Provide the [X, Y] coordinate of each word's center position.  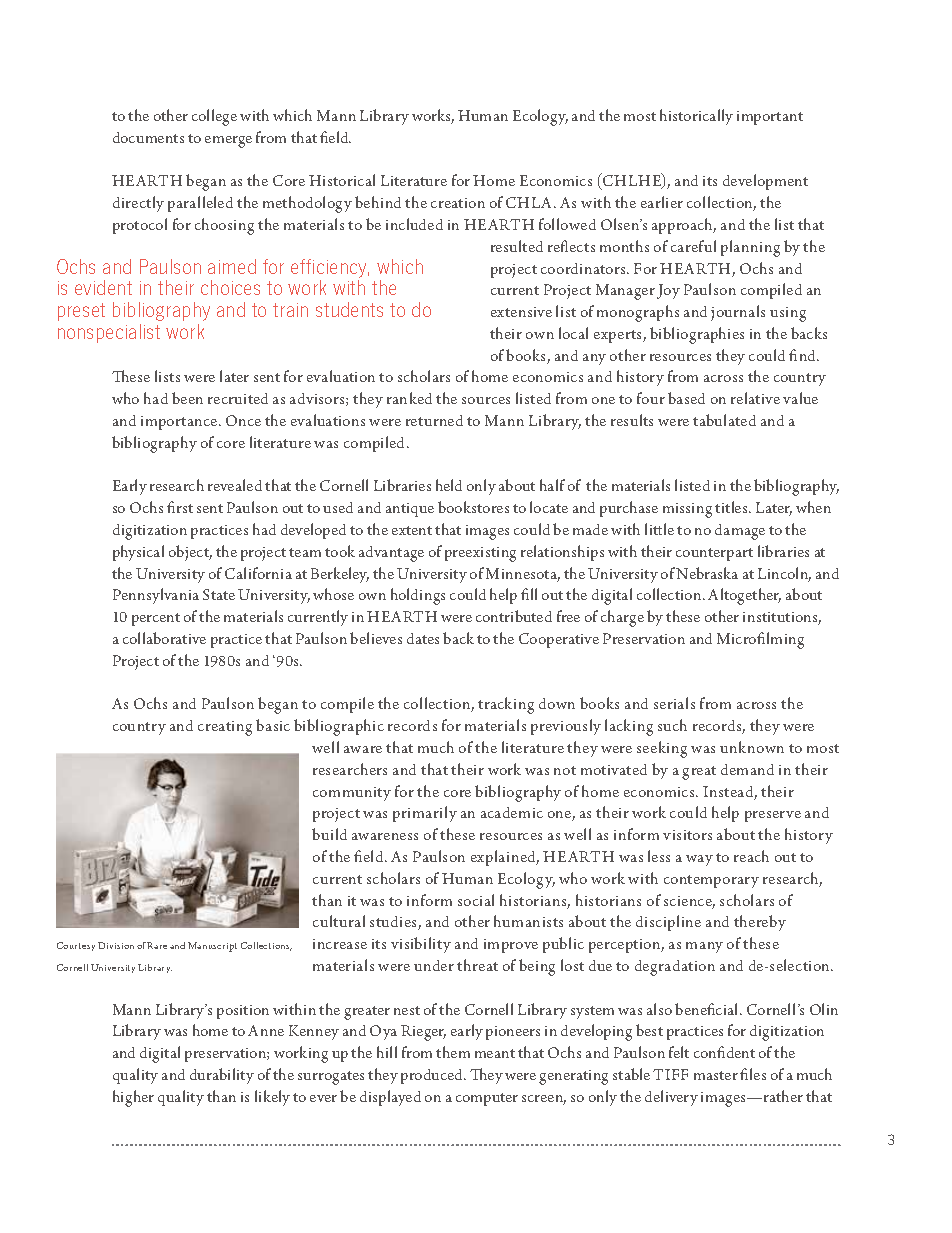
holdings [418, 596]
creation [458, 203]
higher [133, 1098]
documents [148, 137]
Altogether [744, 596]
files [753, 1074]
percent [156, 619]
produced [433, 1076]
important [770, 118]
